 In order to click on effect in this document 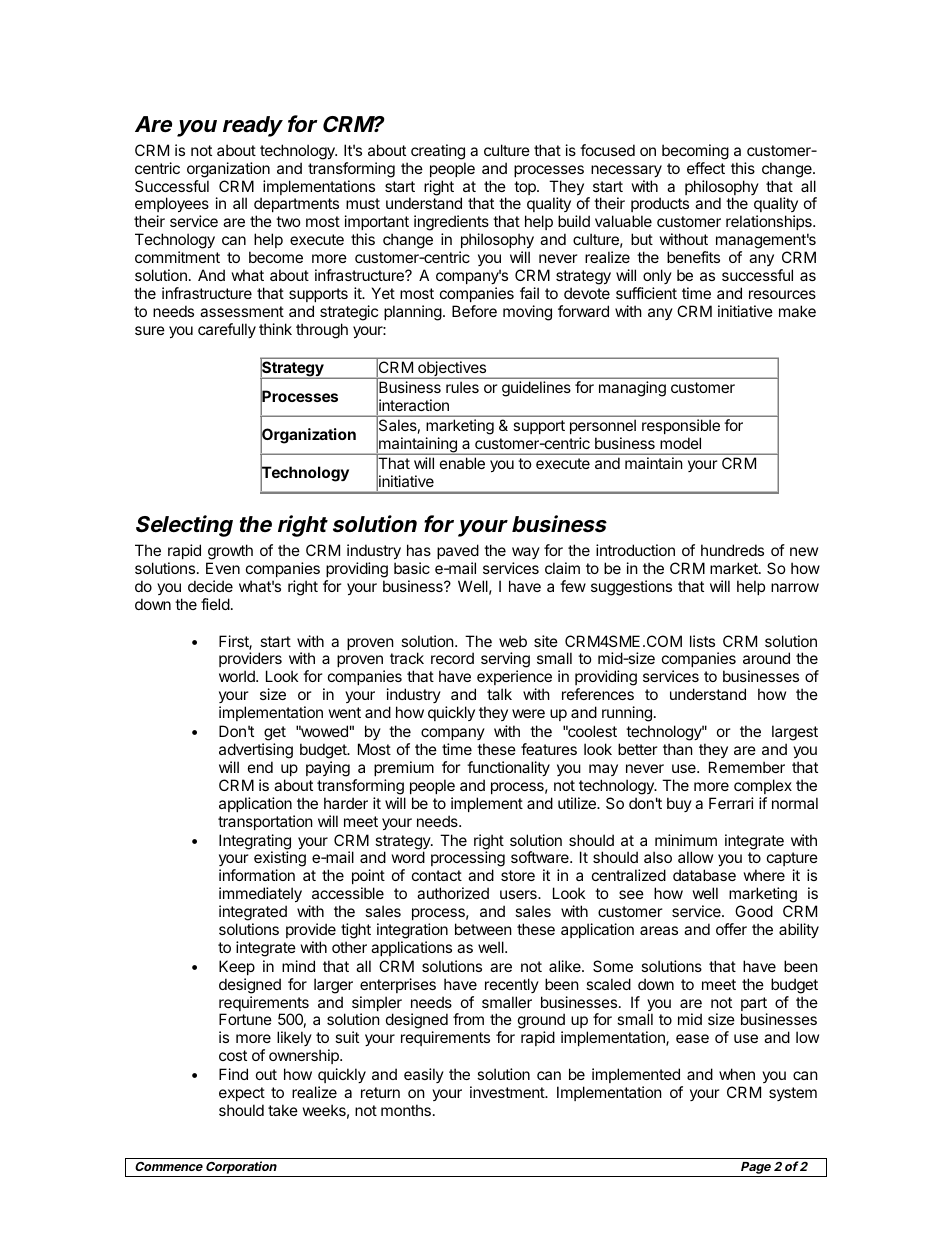, I will do `click(706, 168)`.
